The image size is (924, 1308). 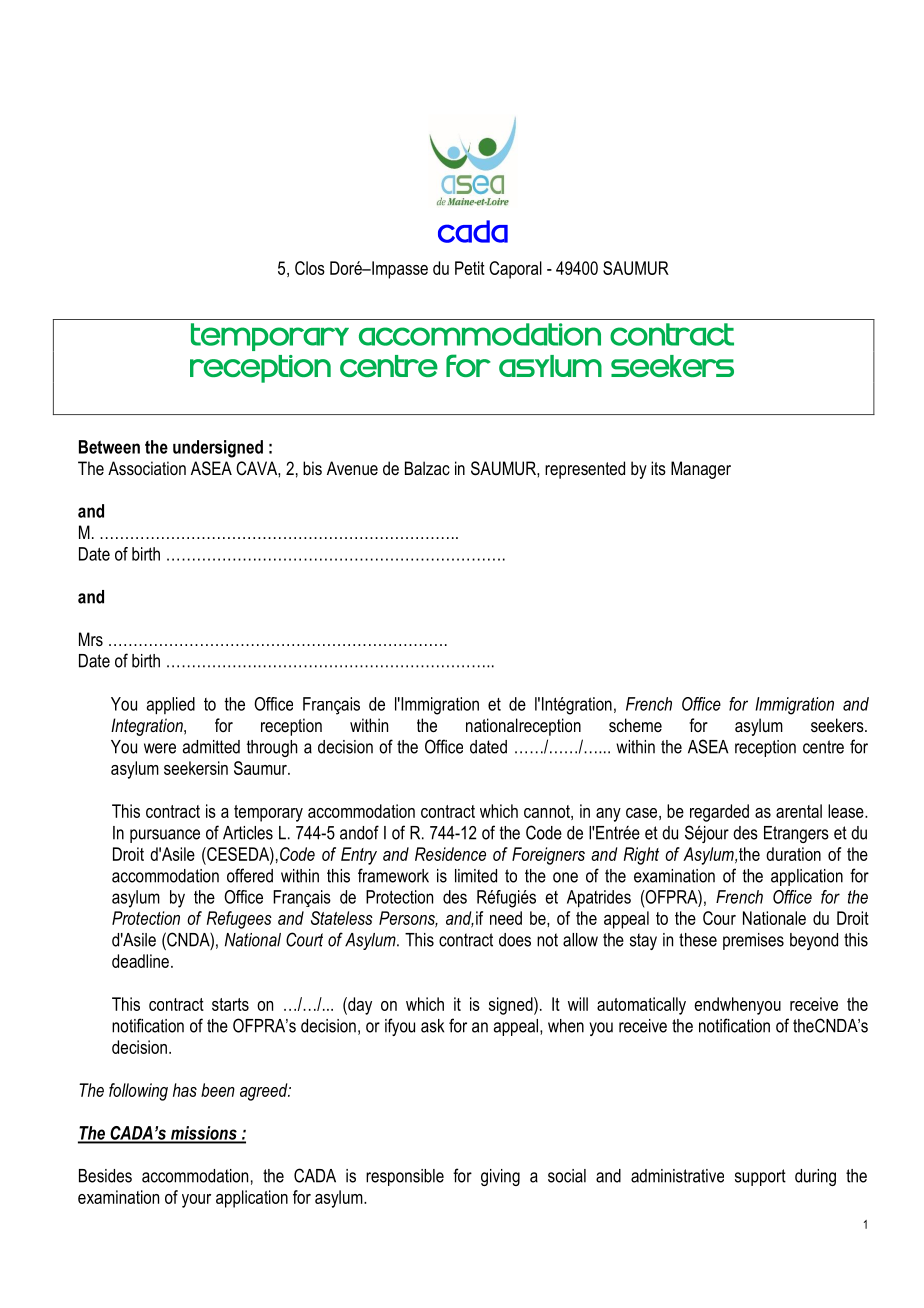 What do you see at coordinates (760, 1177) in the page?
I see `support` at bounding box center [760, 1177].
